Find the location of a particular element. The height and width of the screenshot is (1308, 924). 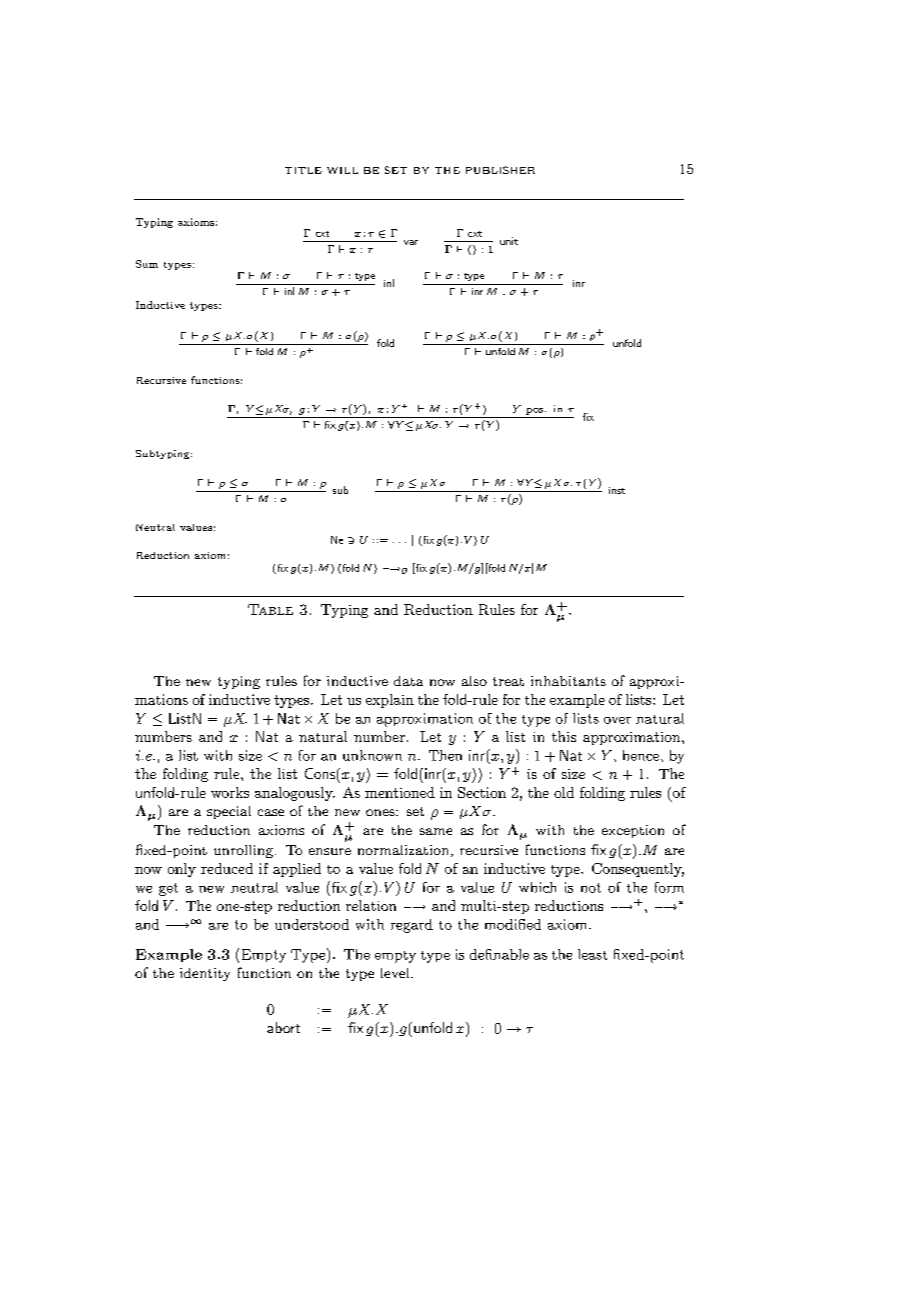

mentioned is located at coordinates (400, 792).
